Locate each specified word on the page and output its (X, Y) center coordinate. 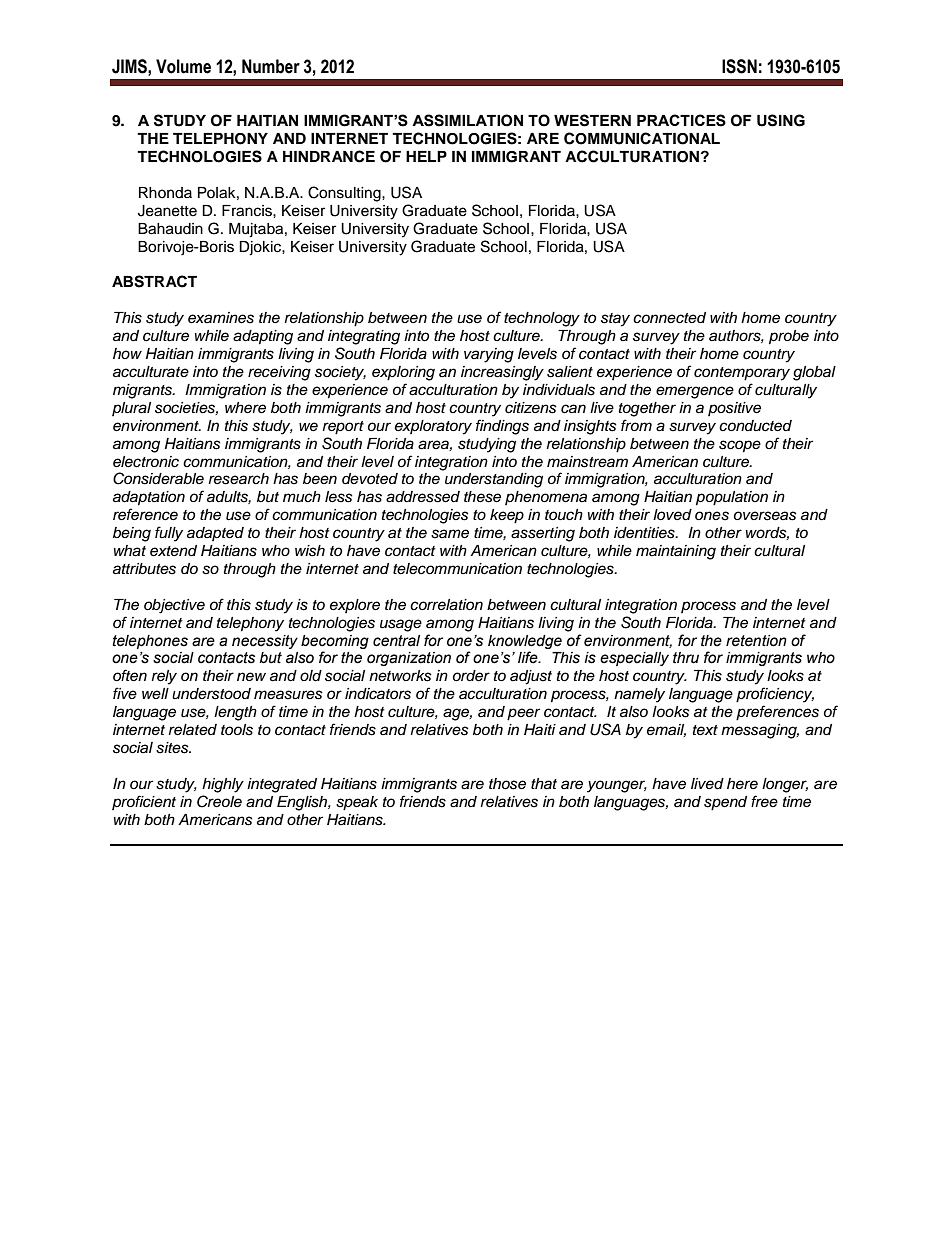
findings (502, 427)
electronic (146, 462)
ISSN (739, 66)
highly (223, 785)
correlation (446, 605)
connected (669, 318)
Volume (183, 66)
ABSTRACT (154, 281)
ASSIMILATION (467, 120)
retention (756, 641)
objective (174, 606)
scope (740, 446)
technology (542, 319)
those (507, 784)
